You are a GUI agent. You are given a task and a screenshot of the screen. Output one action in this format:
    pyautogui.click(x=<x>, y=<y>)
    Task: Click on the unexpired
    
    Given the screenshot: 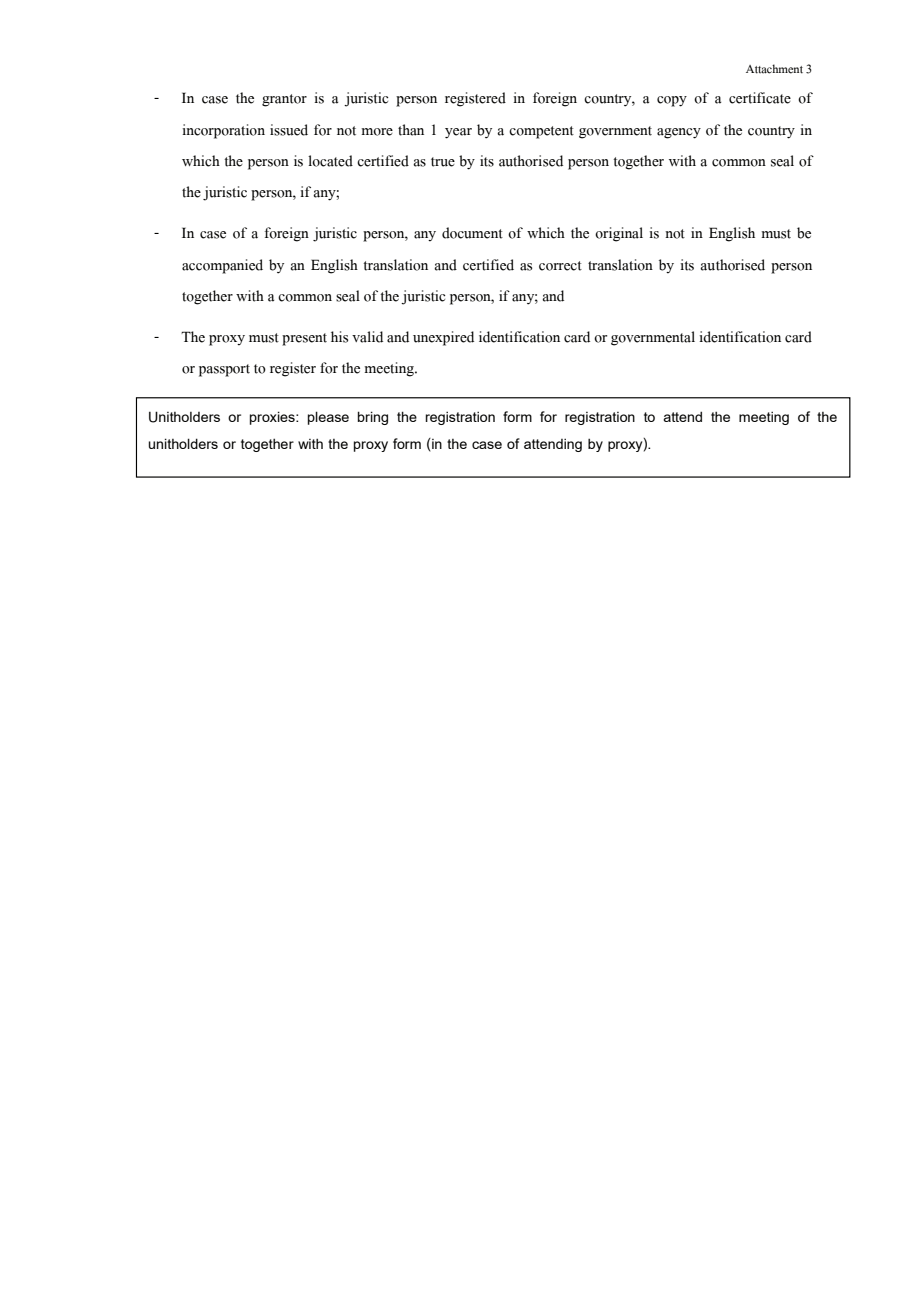 What is the action you would take?
    pyautogui.click(x=443, y=338)
